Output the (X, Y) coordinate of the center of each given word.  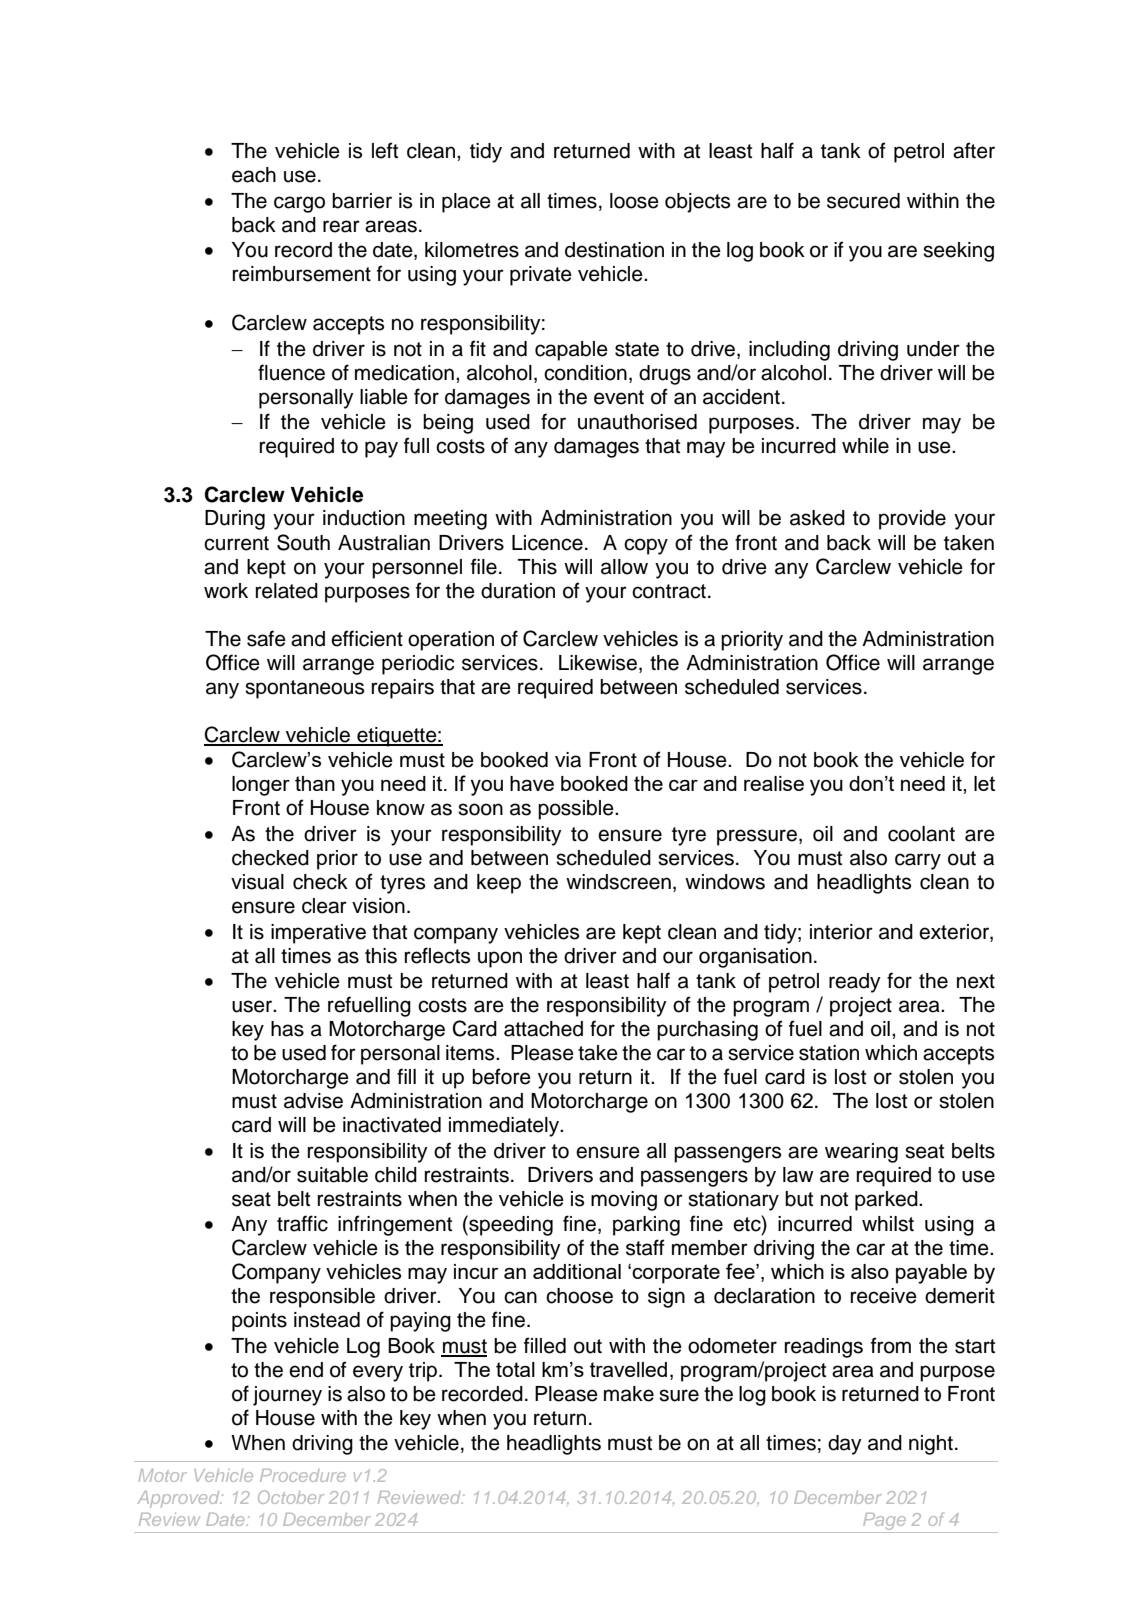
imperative (318, 934)
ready (855, 983)
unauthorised (637, 422)
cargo (299, 204)
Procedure (303, 1475)
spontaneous (304, 689)
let (984, 783)
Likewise (598, 663)
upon (500, 959)
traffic (302, 1223)
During (235, 520)
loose (634, 201)
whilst (888, 1224)
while (865, 446)
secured (863, 201)
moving (624, 1201)
